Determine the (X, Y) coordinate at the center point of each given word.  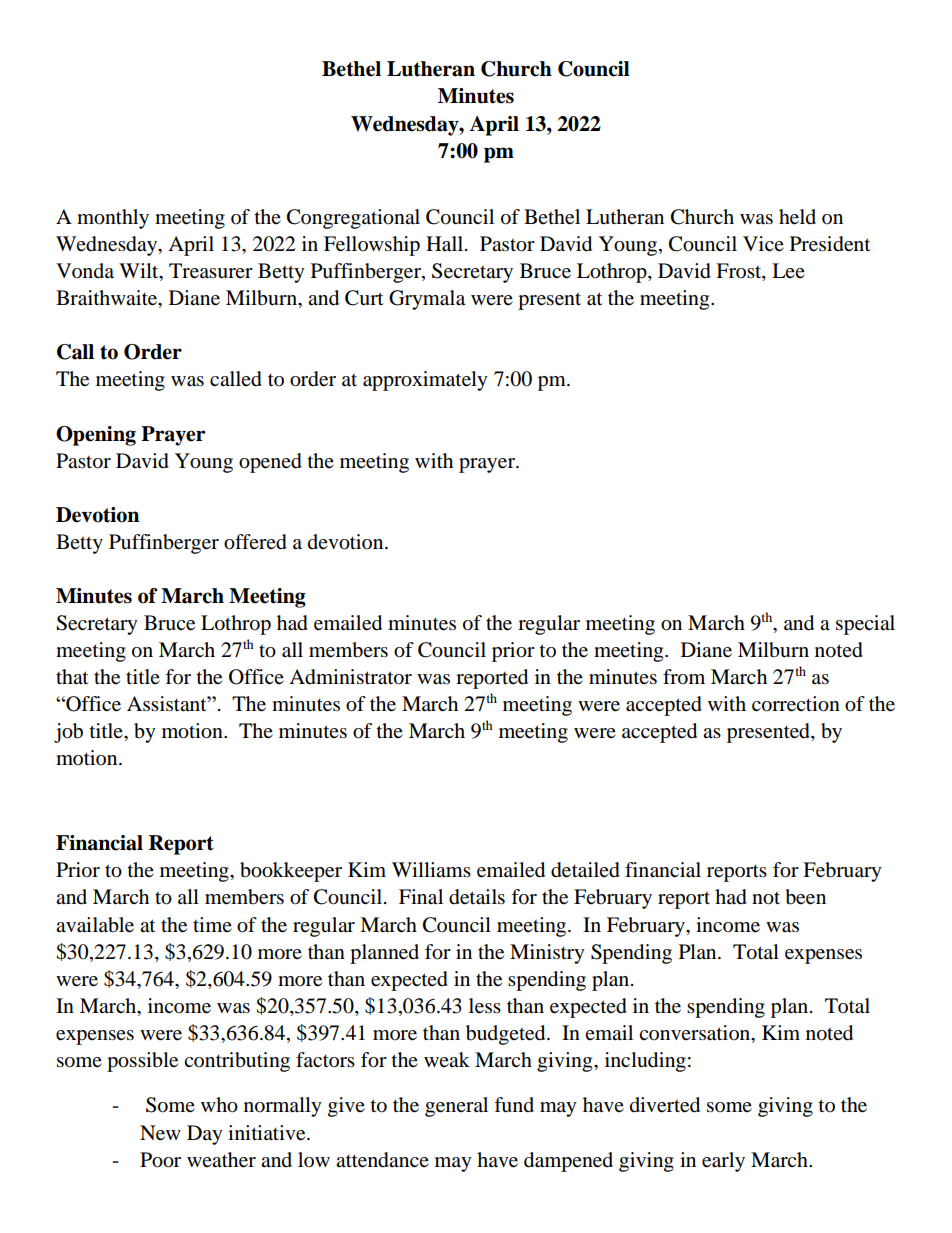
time (212, 924)
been (805, 897)
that (72, 676)
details (477, 897)
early (723, 1162)
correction (796, 704)
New (160, 1133)
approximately (425, 381)
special (865, 625)
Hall (446, 244)
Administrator (350, 677)
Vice (763, 243)
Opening (96, 436)
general (456, 1107)
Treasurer (211, 271)
